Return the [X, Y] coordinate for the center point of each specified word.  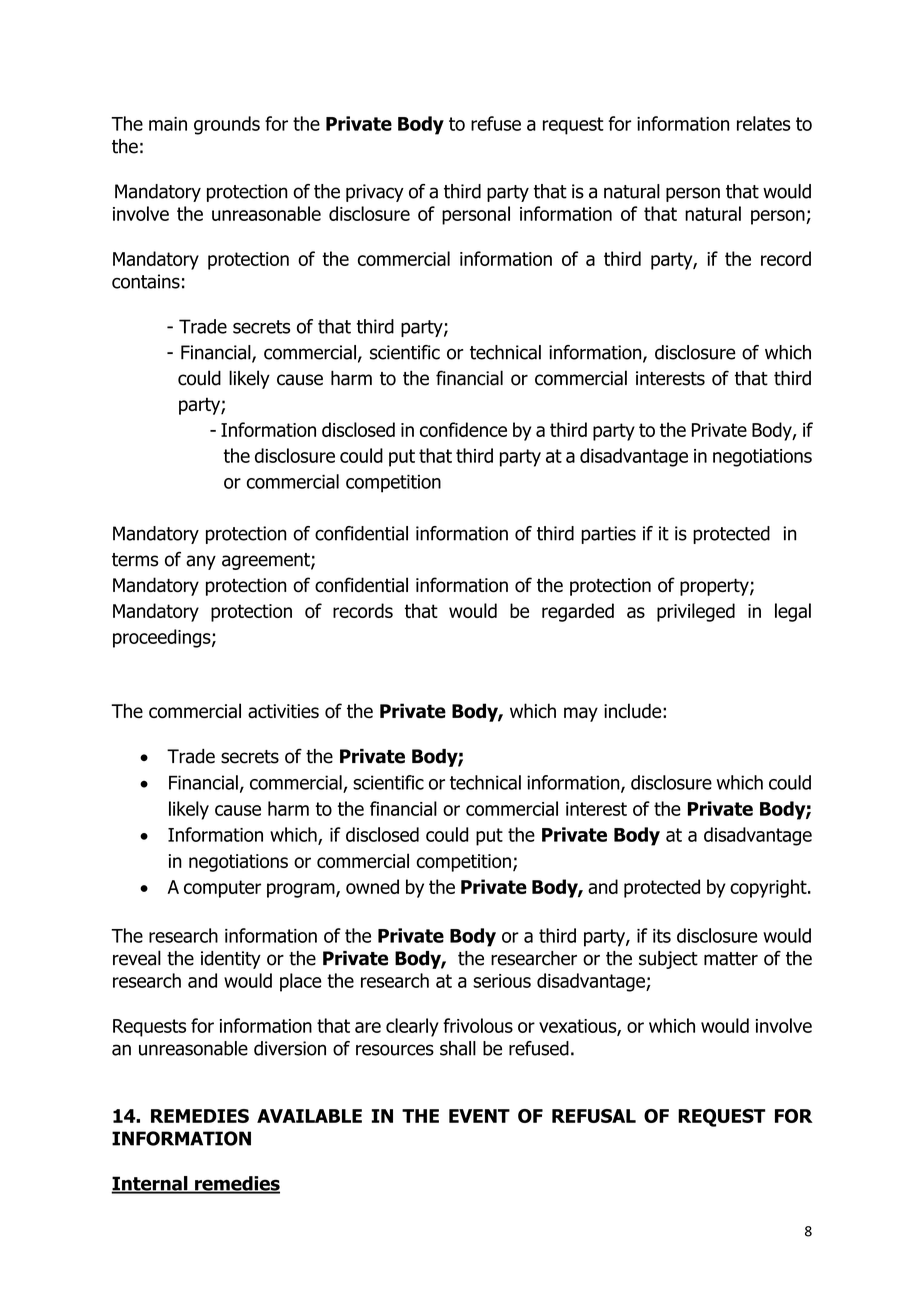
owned [372, 886]
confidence [463, 429]
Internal [150, 1184]
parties [608, 535]
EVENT [479, 1116]
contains [146, 281]
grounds [227, 125]
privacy [375, 193]
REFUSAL [594, 1116]
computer [222, 889]
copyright [769, 888]
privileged [696, 612]
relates [764, 123]
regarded [578, 612]
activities [283, 711]
